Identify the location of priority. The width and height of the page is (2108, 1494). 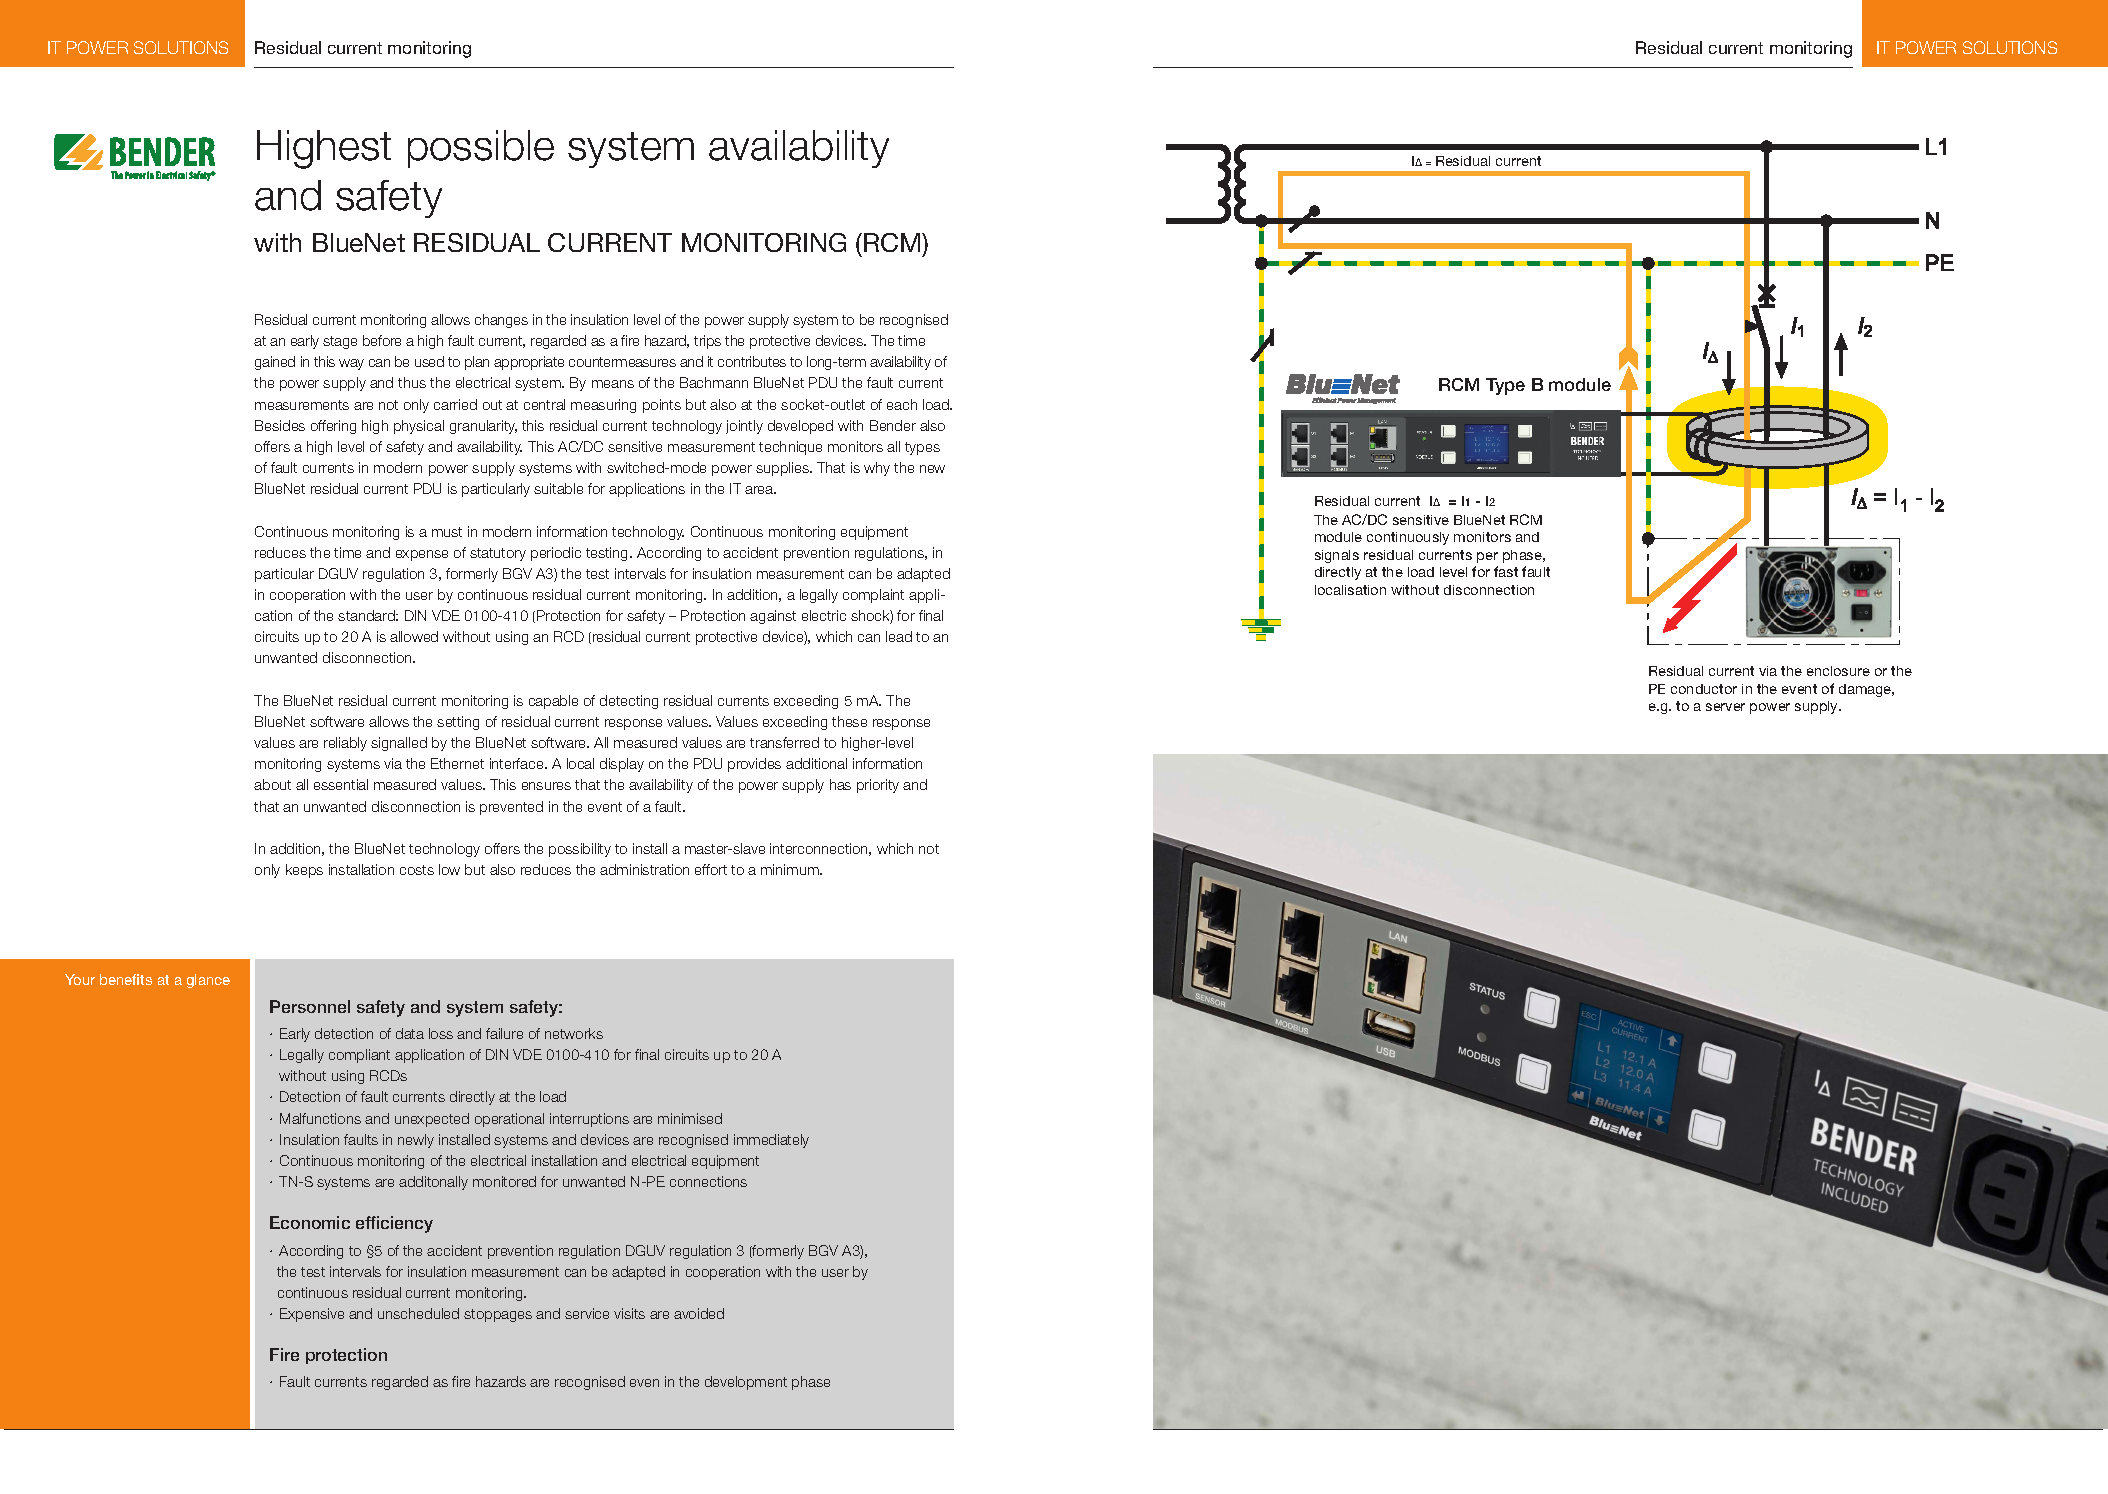
(878, 786).
